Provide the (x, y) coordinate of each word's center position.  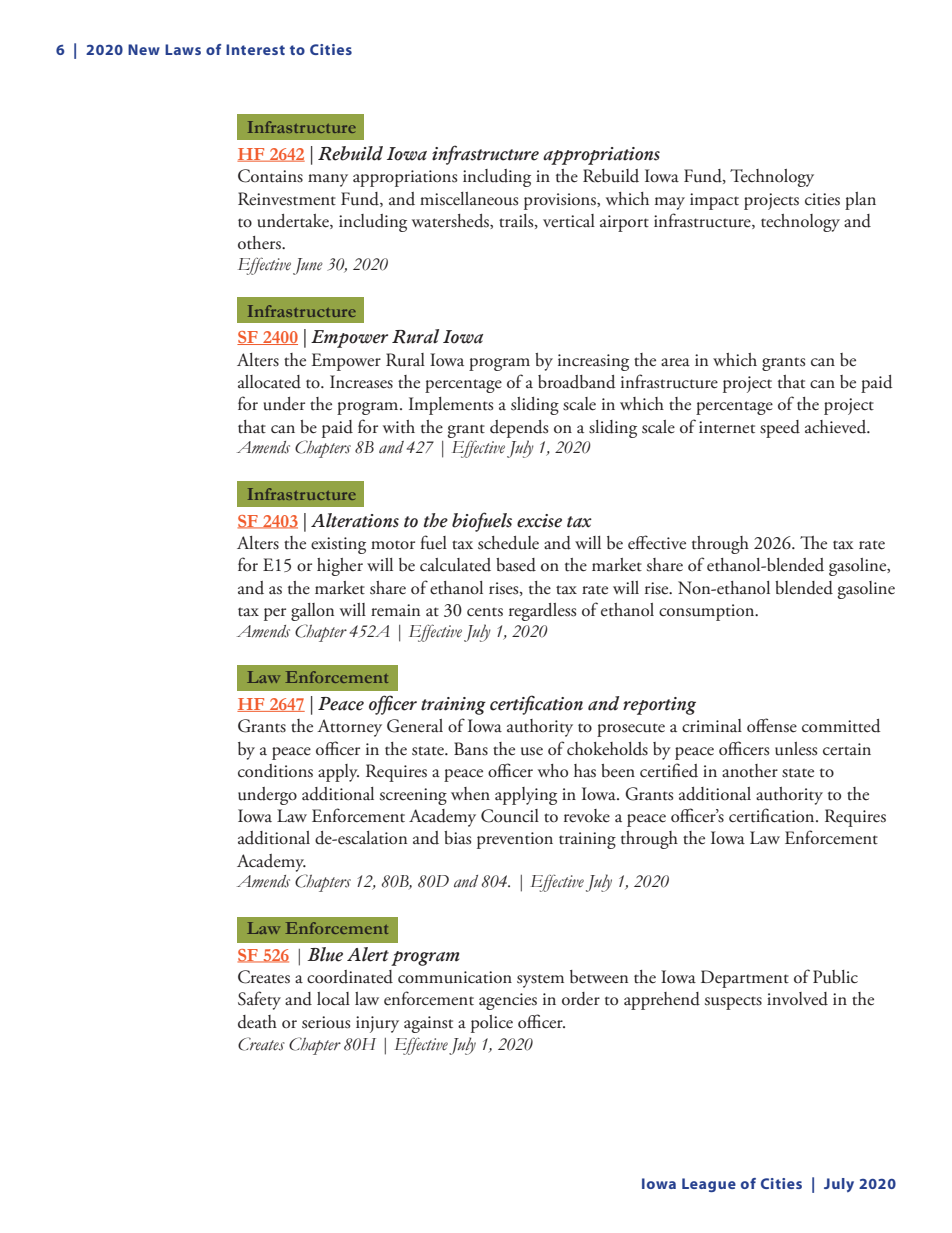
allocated (269, 382)
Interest (255, 49)
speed (780, 429)
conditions (275, 771)
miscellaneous (469, 199)
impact (714, 201)
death (257, 1022)
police (492, 1024)
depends (519, 429)
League (709, 1185)
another (750, 771)
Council (510, 816)
